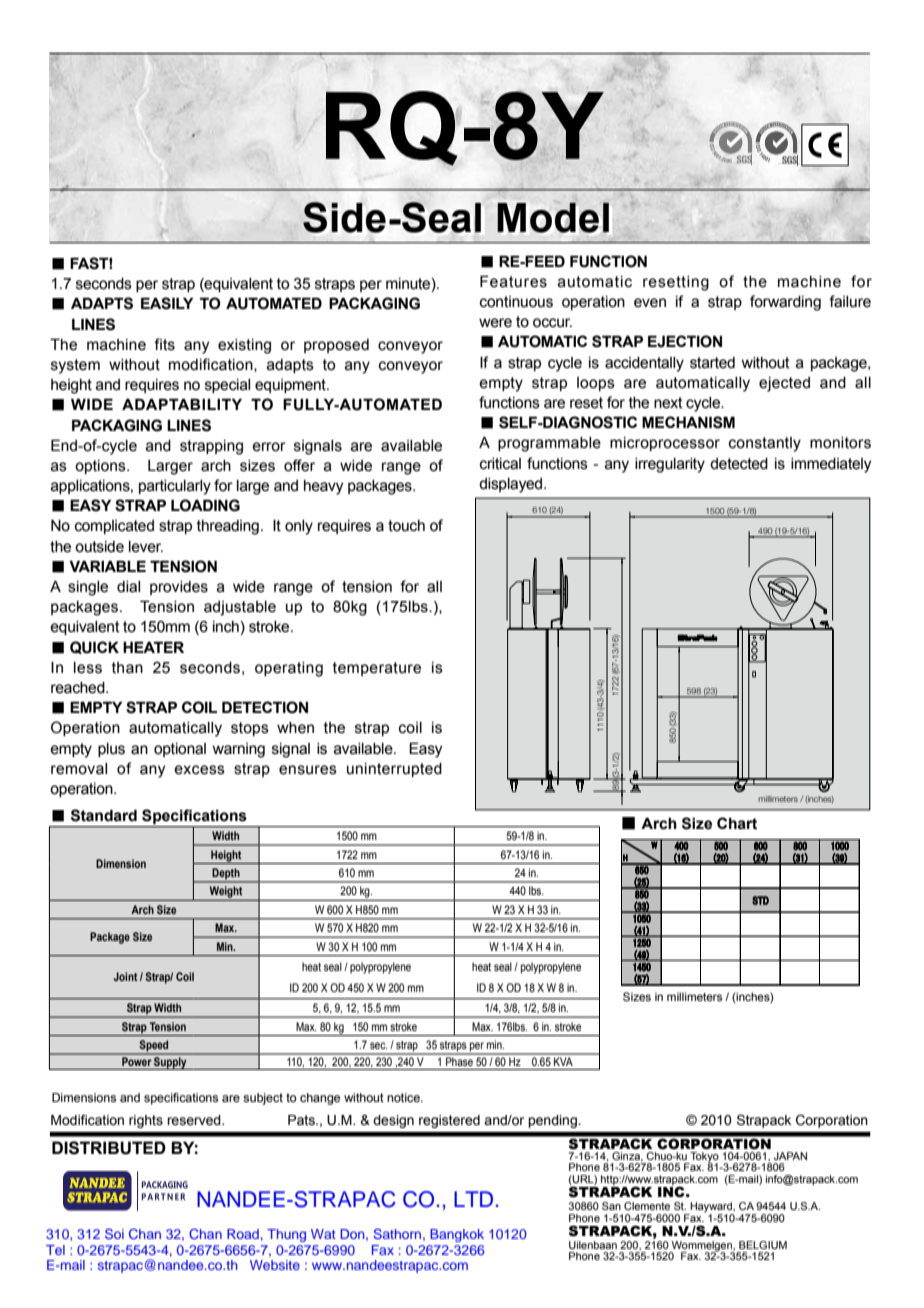  What do you see at coordinates (167, 303) in the page?
I see `EASILY` at bounding box center [167, 303].
